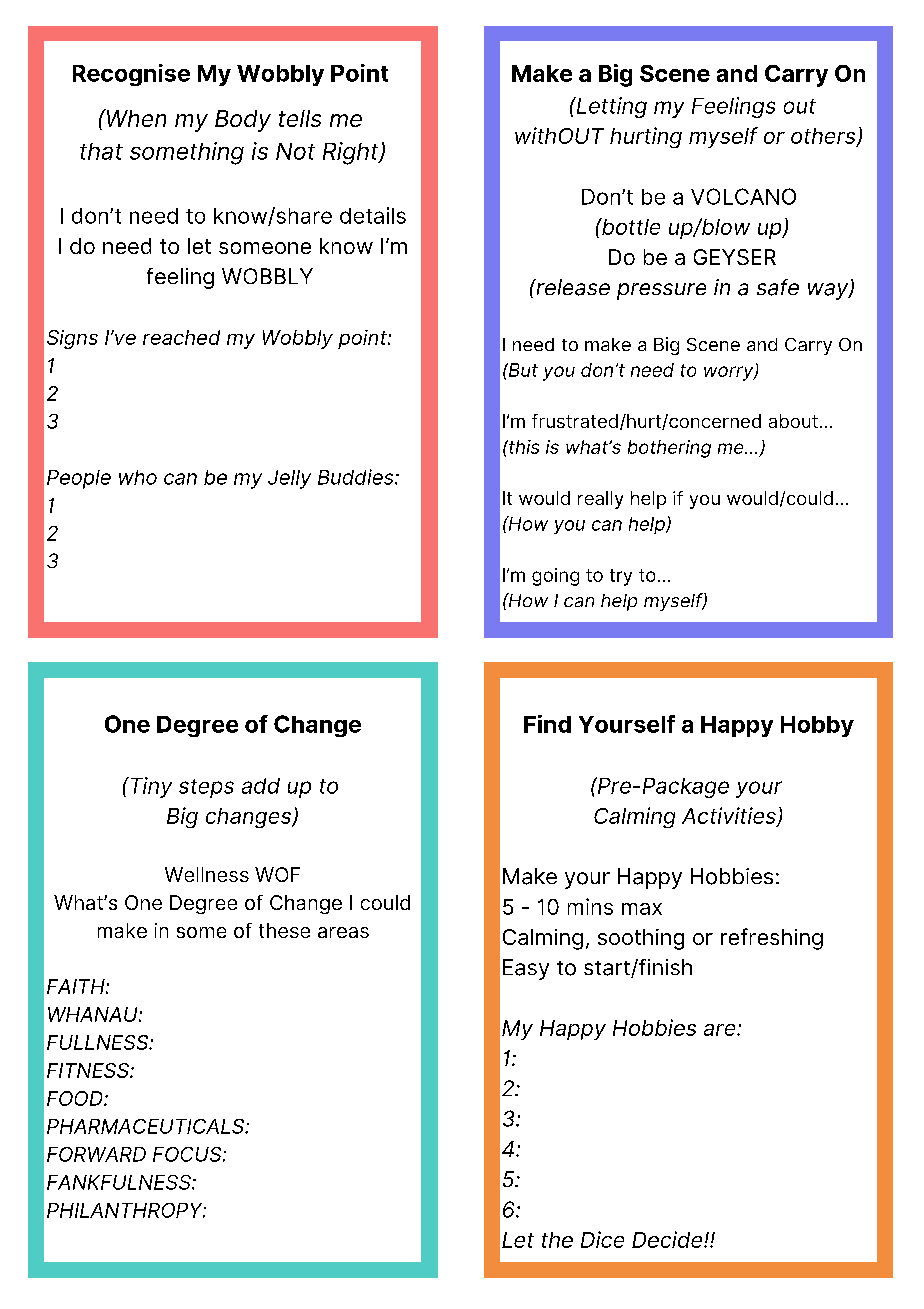 Image resolution: width=924 pixels, height=1309 pixels. I want to click on others, so click(824, 137).
